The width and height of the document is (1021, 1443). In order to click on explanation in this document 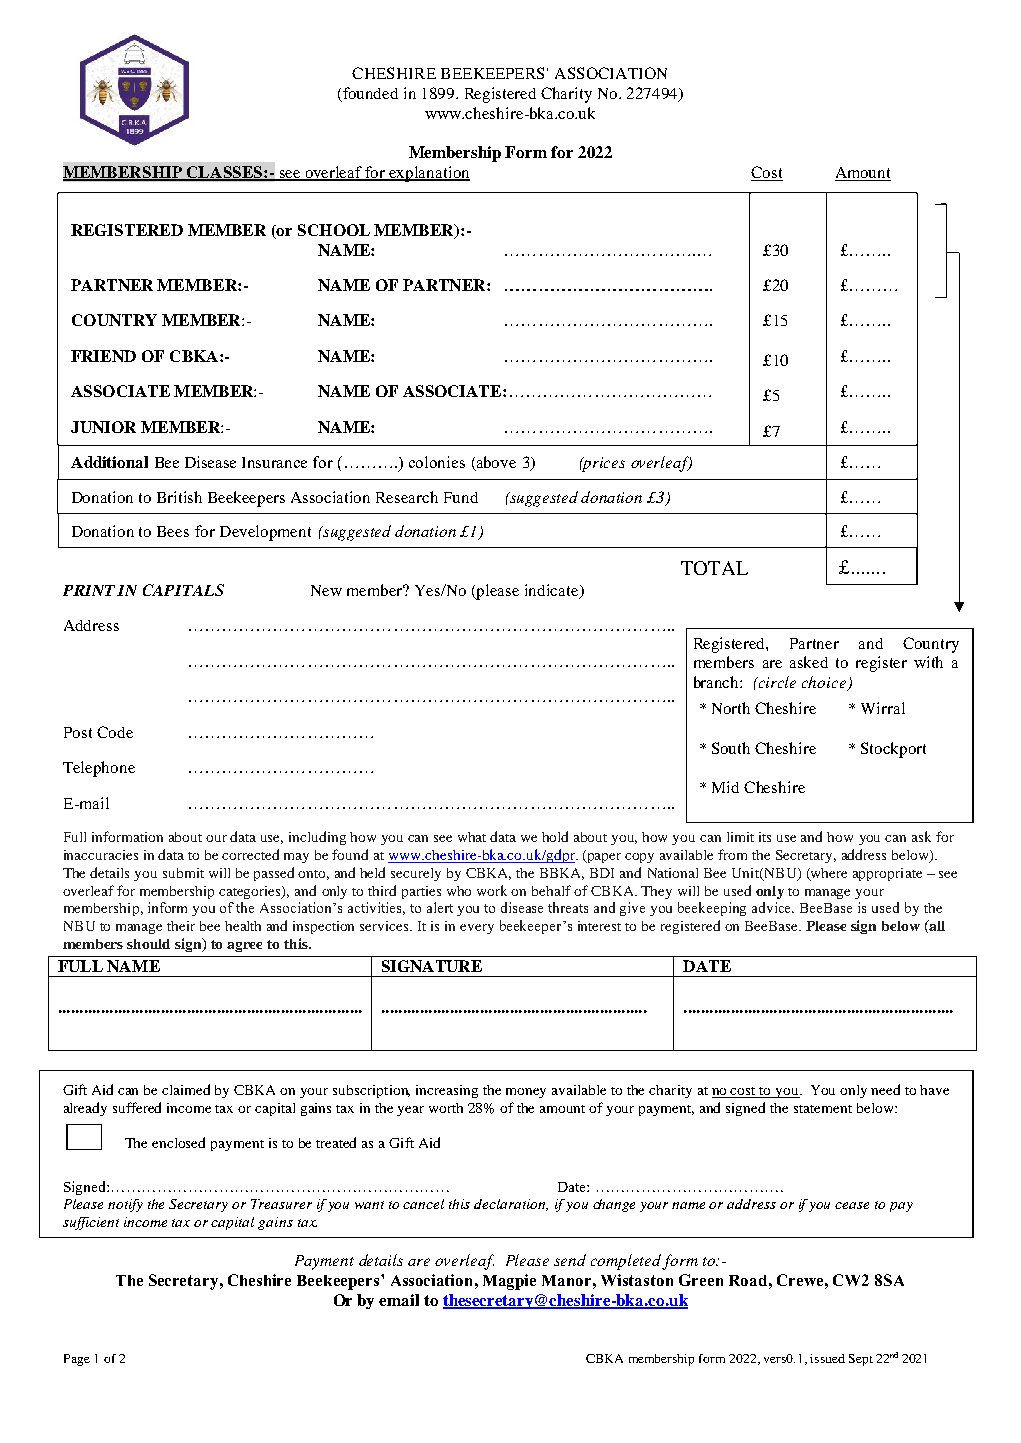, I will do `click(429, 174)`.
